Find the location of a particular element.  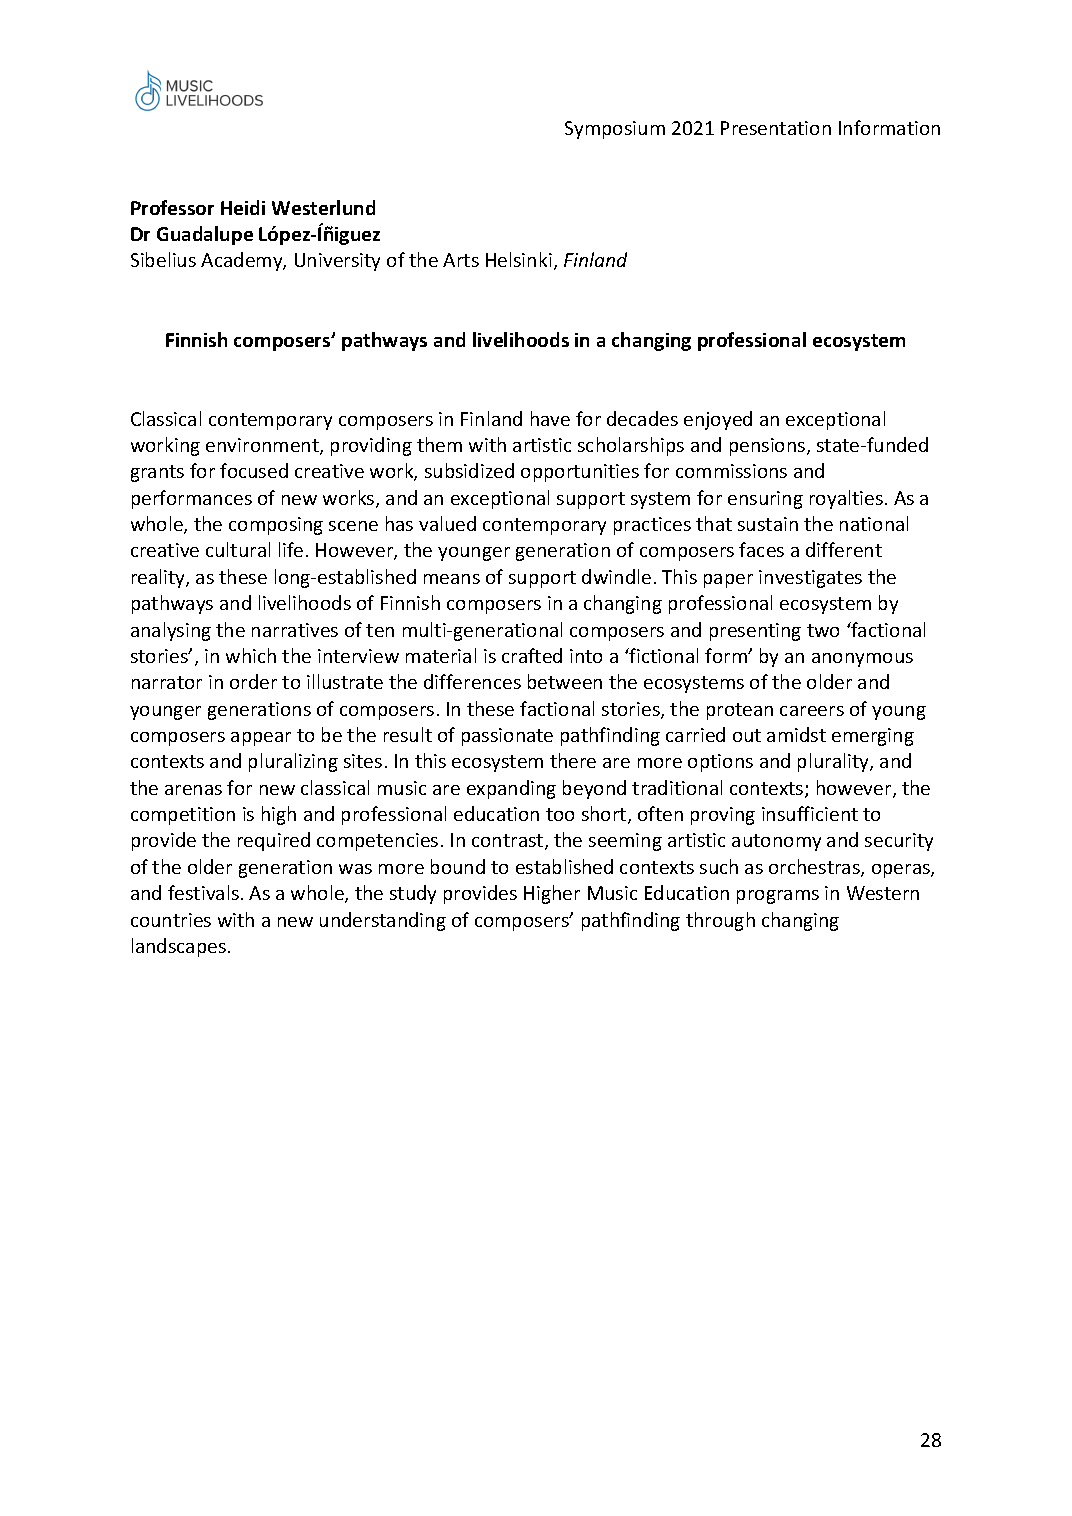

amidst is located at coordinates (796, 734).
